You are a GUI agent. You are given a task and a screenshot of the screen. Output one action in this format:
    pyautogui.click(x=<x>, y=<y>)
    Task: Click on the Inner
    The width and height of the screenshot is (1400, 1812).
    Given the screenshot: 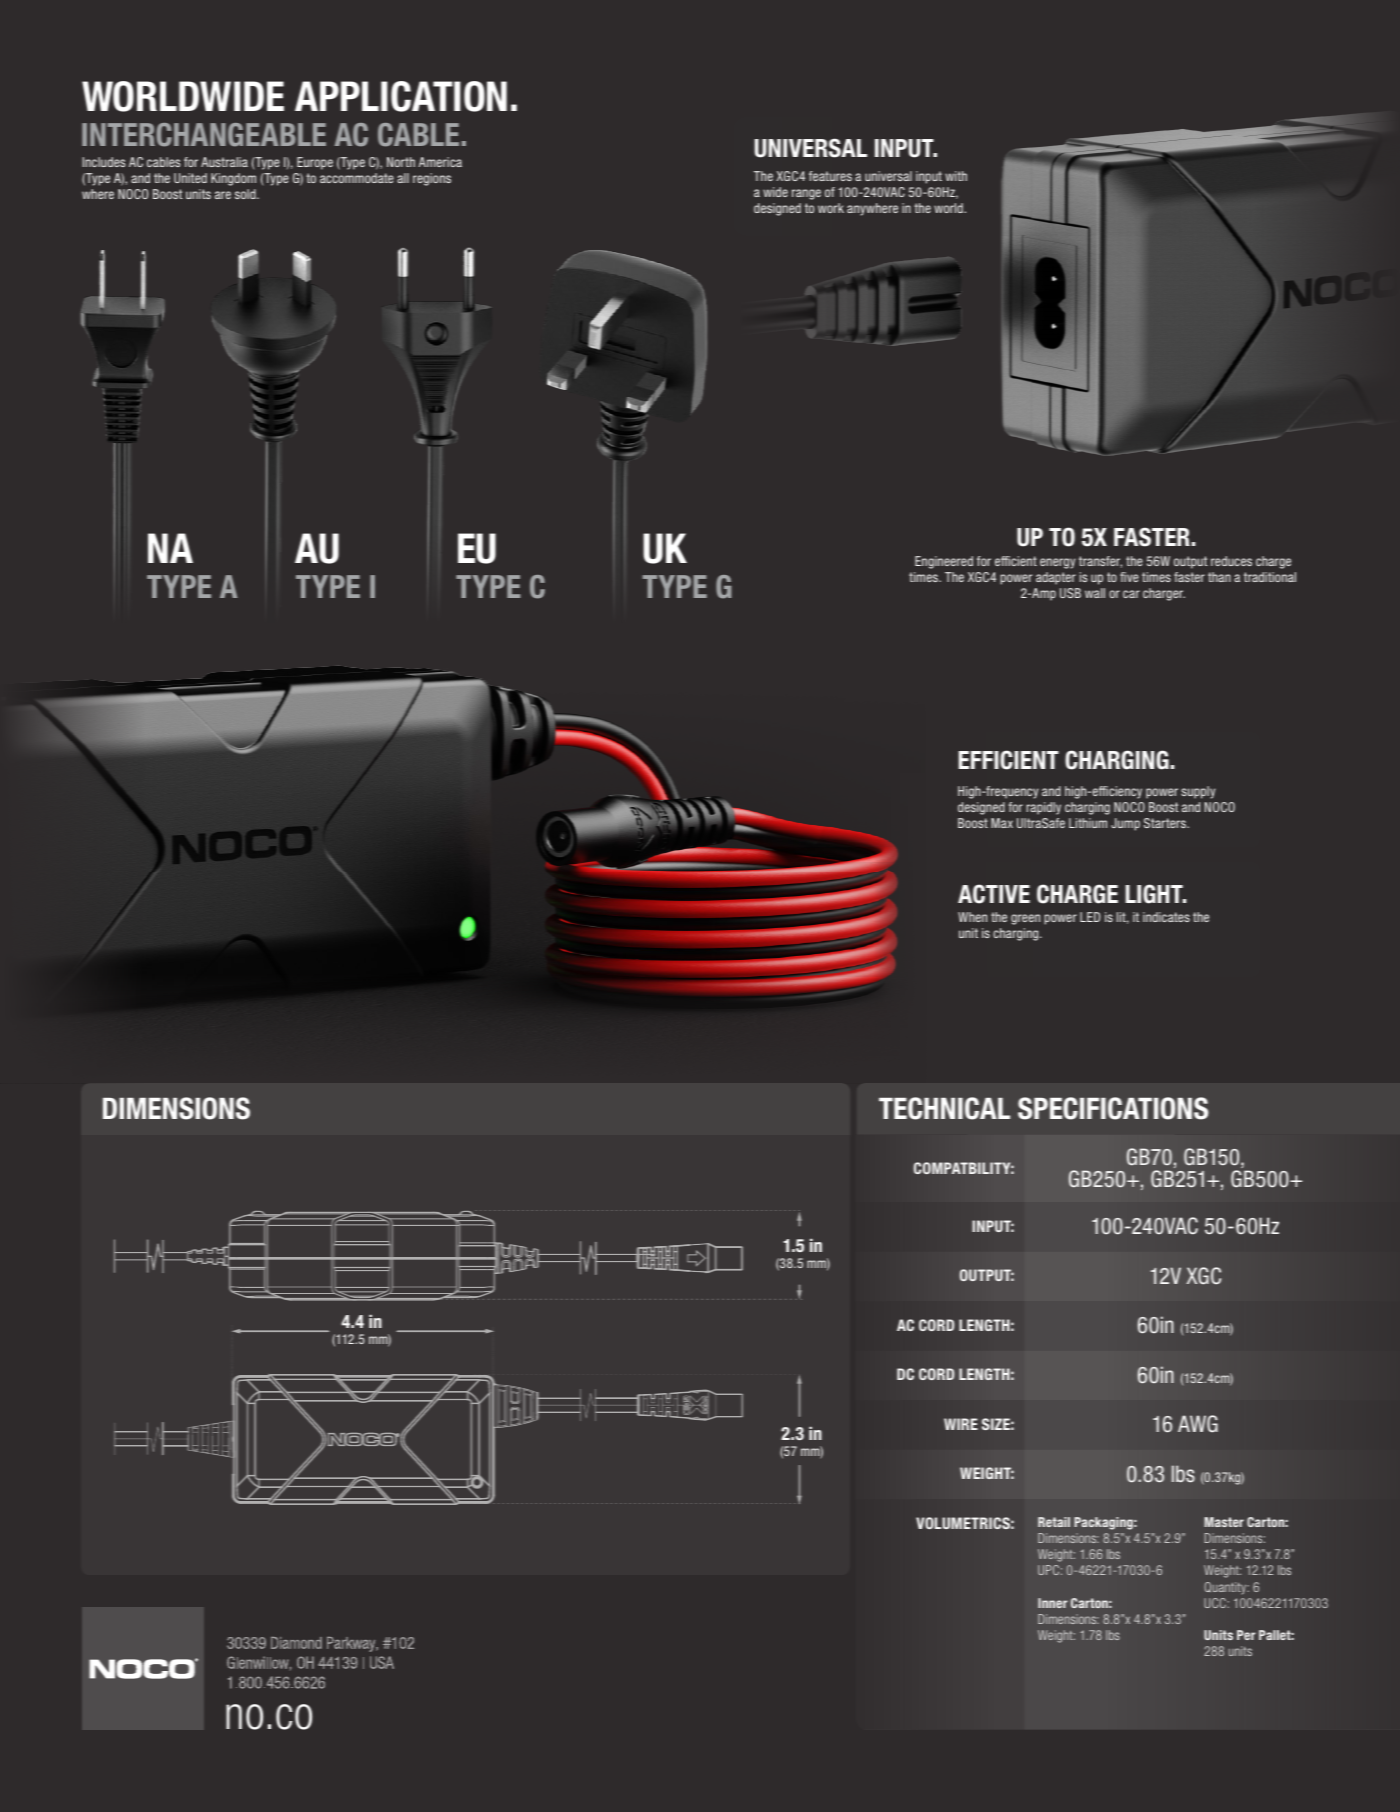 What is the action you would take?
    pyautogui.click(x=1052, y=1603)
